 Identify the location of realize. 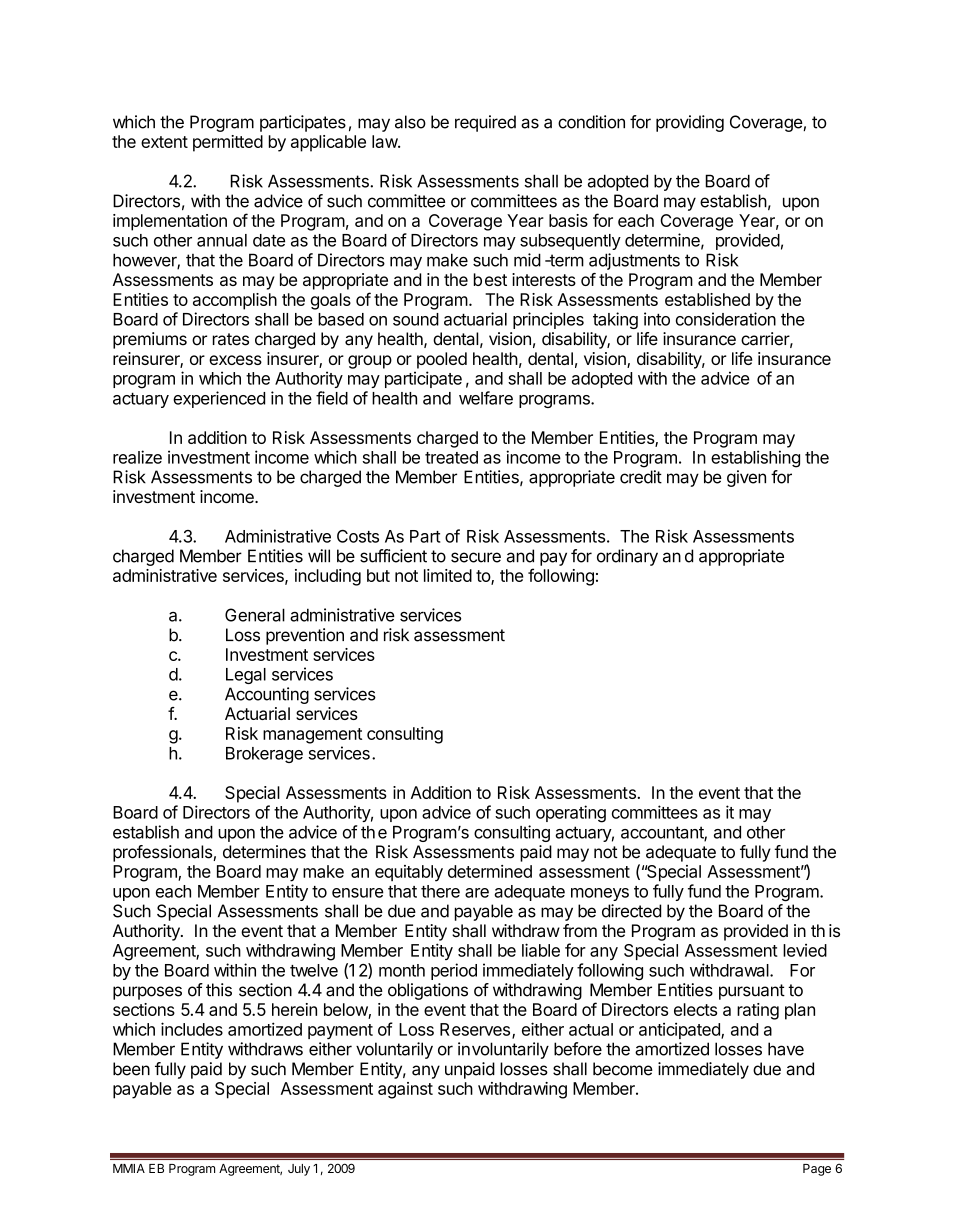
(137, 457).
